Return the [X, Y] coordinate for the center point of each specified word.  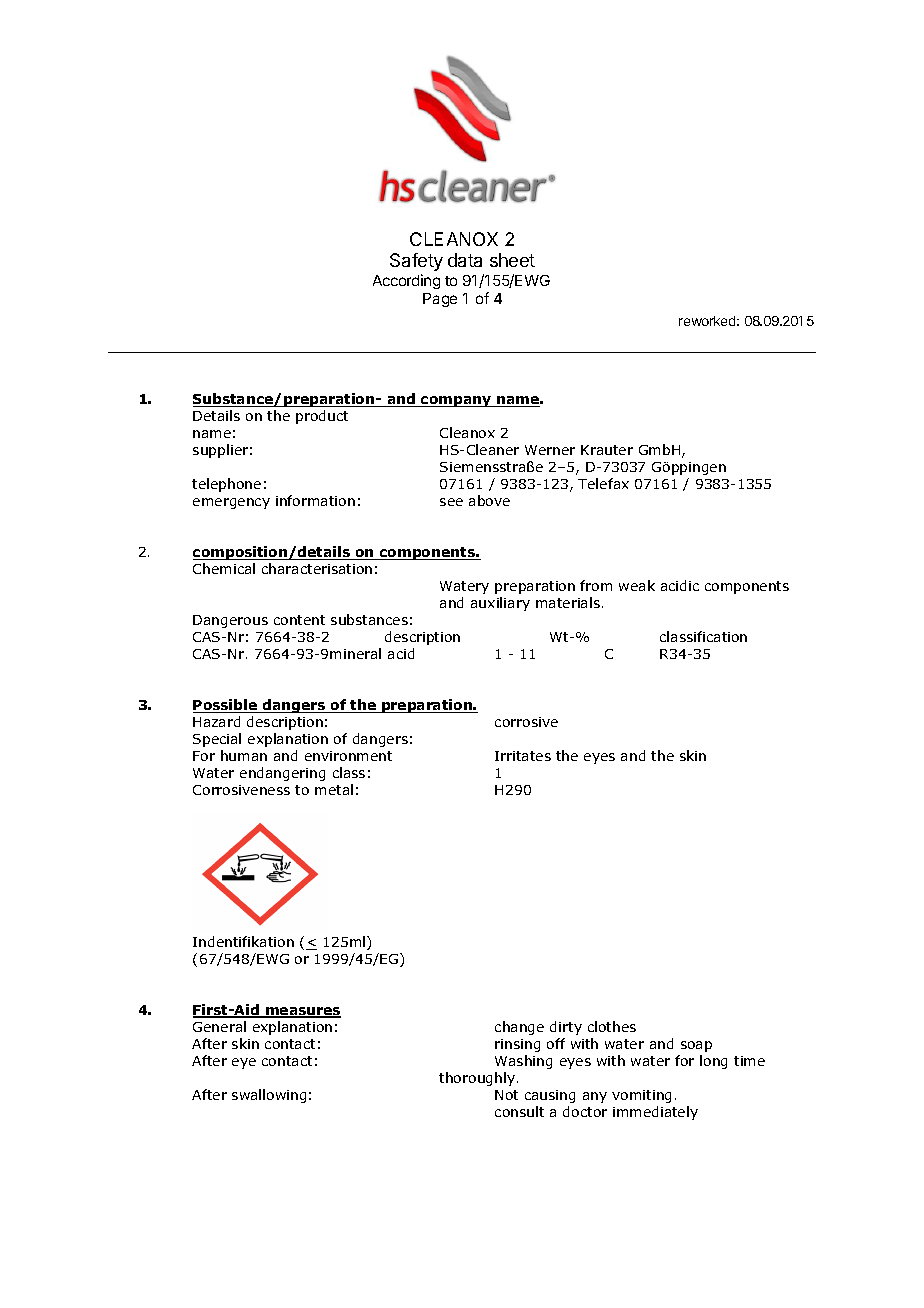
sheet [512, 260]
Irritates [523, 756]
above [489, 500]
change [519, 1028]
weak [637, 585]
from [596, 585]
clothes [612, 1026]
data [465, 260]
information [315, 500]
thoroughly [478, 1079]
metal [334, 789]
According [406, 281]
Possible [226, 706]
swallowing [269, 1096]
